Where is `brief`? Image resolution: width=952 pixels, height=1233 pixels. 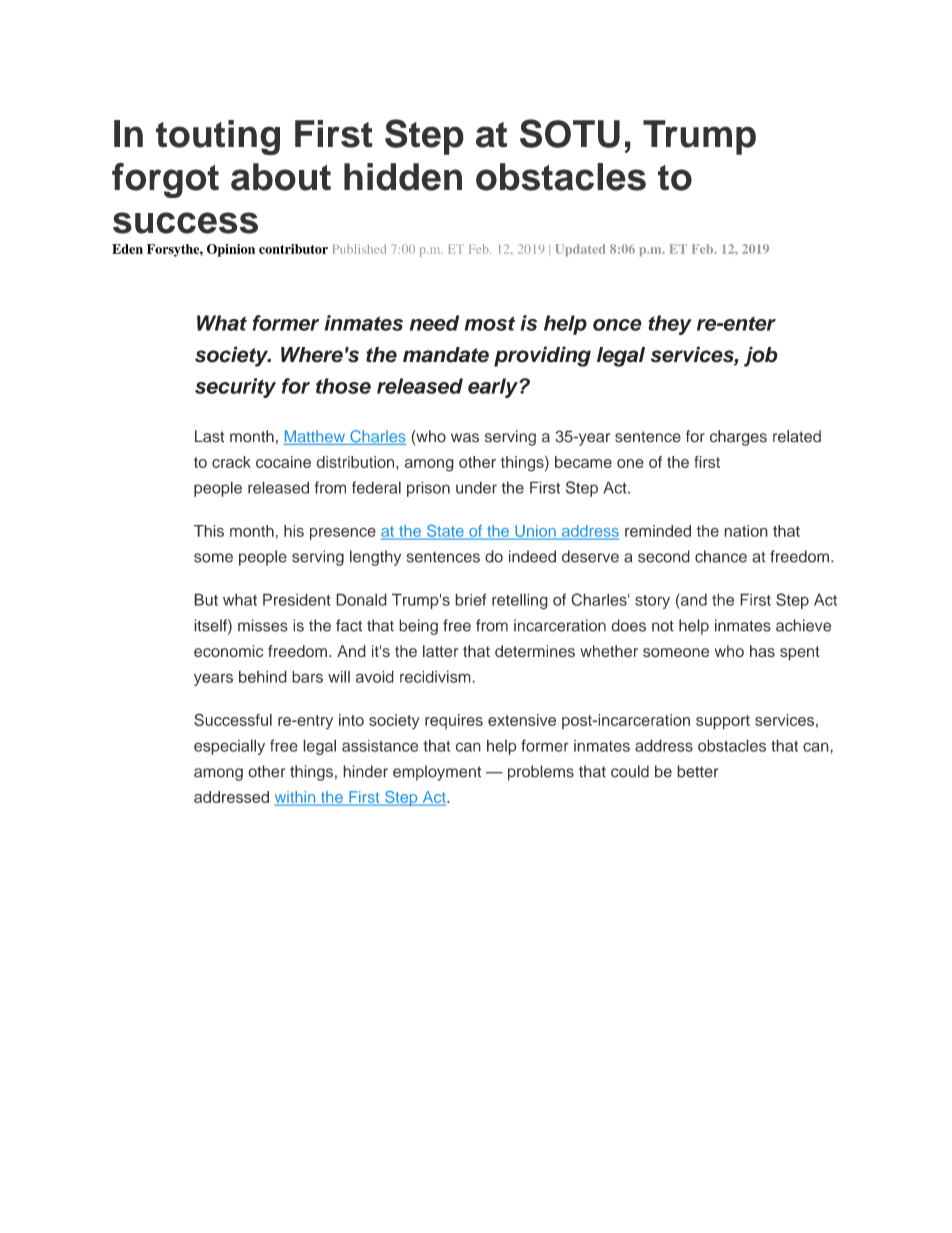
brief is located at coordinates (471, 599).
